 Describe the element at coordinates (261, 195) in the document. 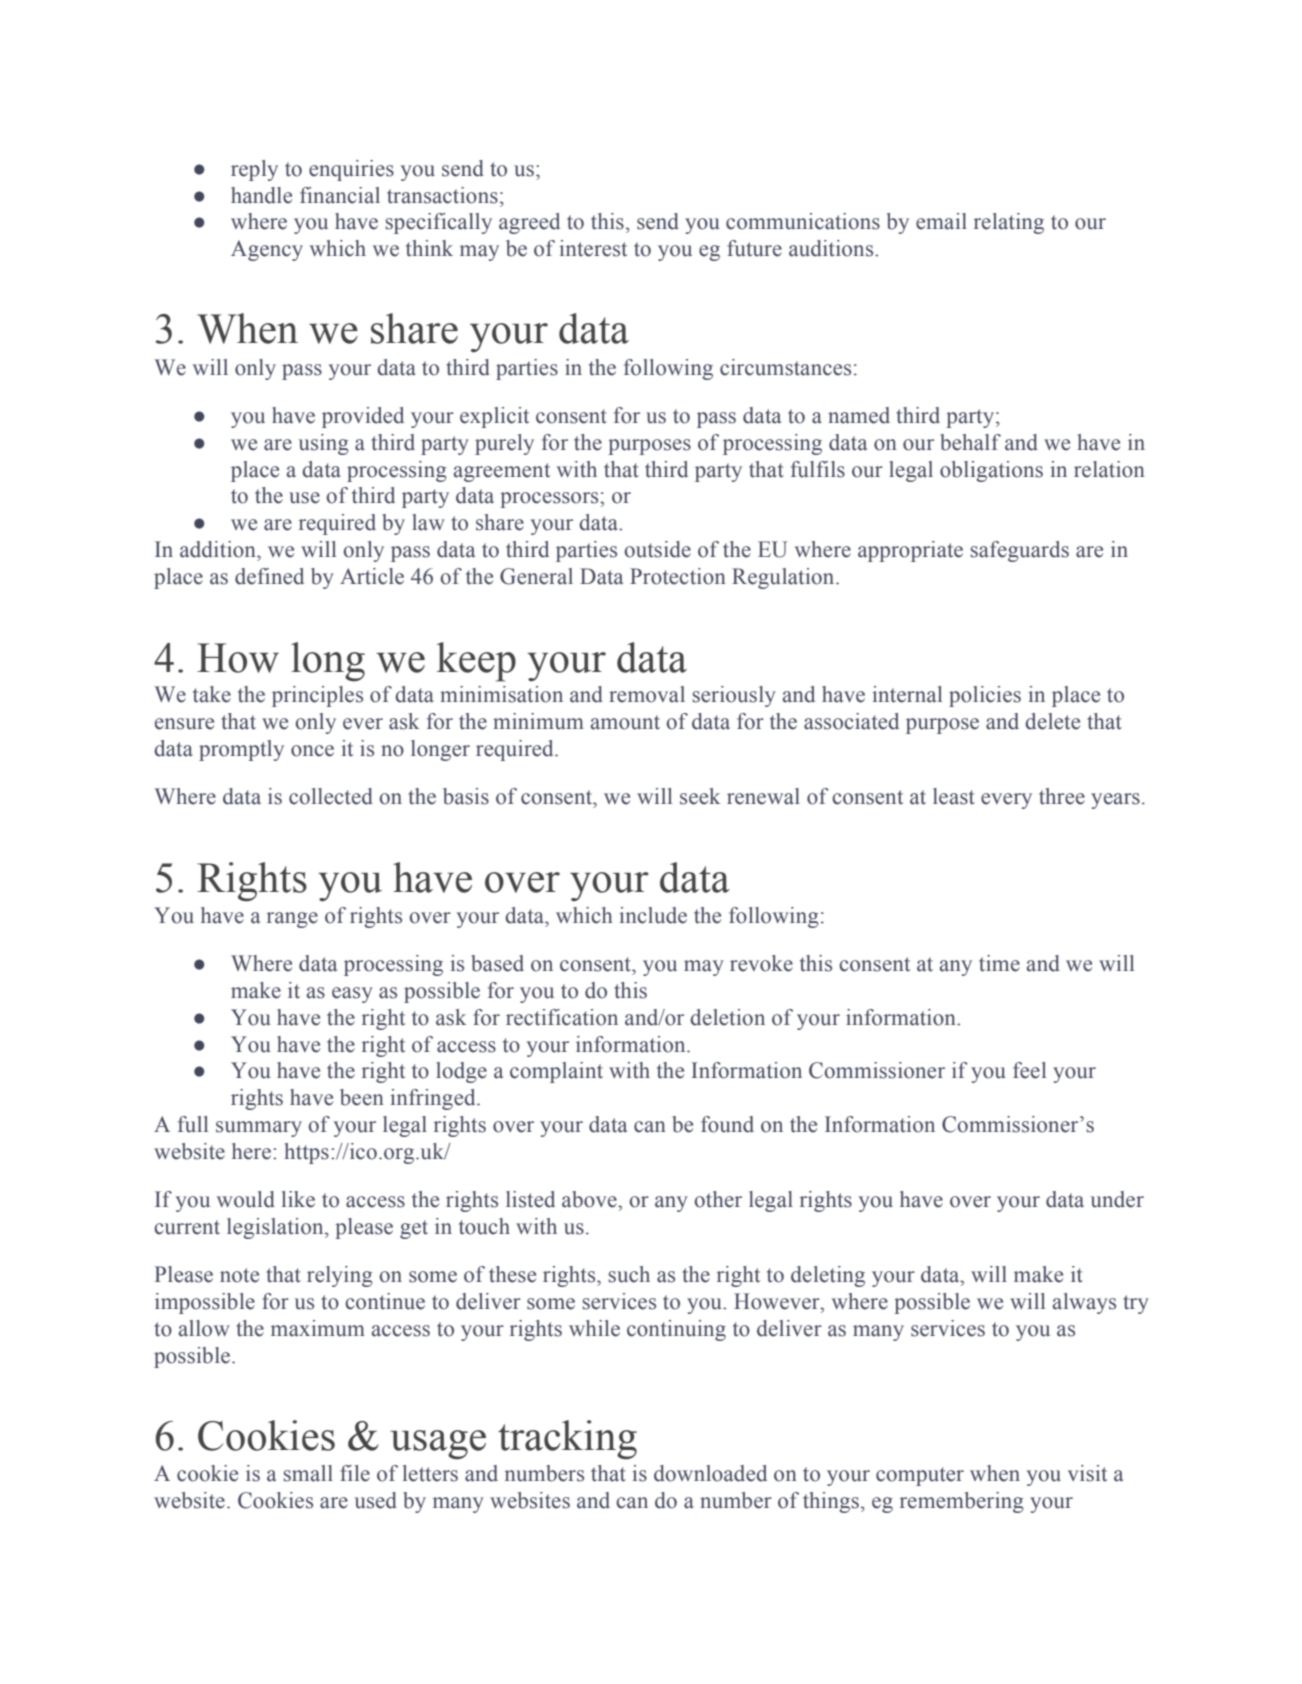

I see `handle` at that location.
